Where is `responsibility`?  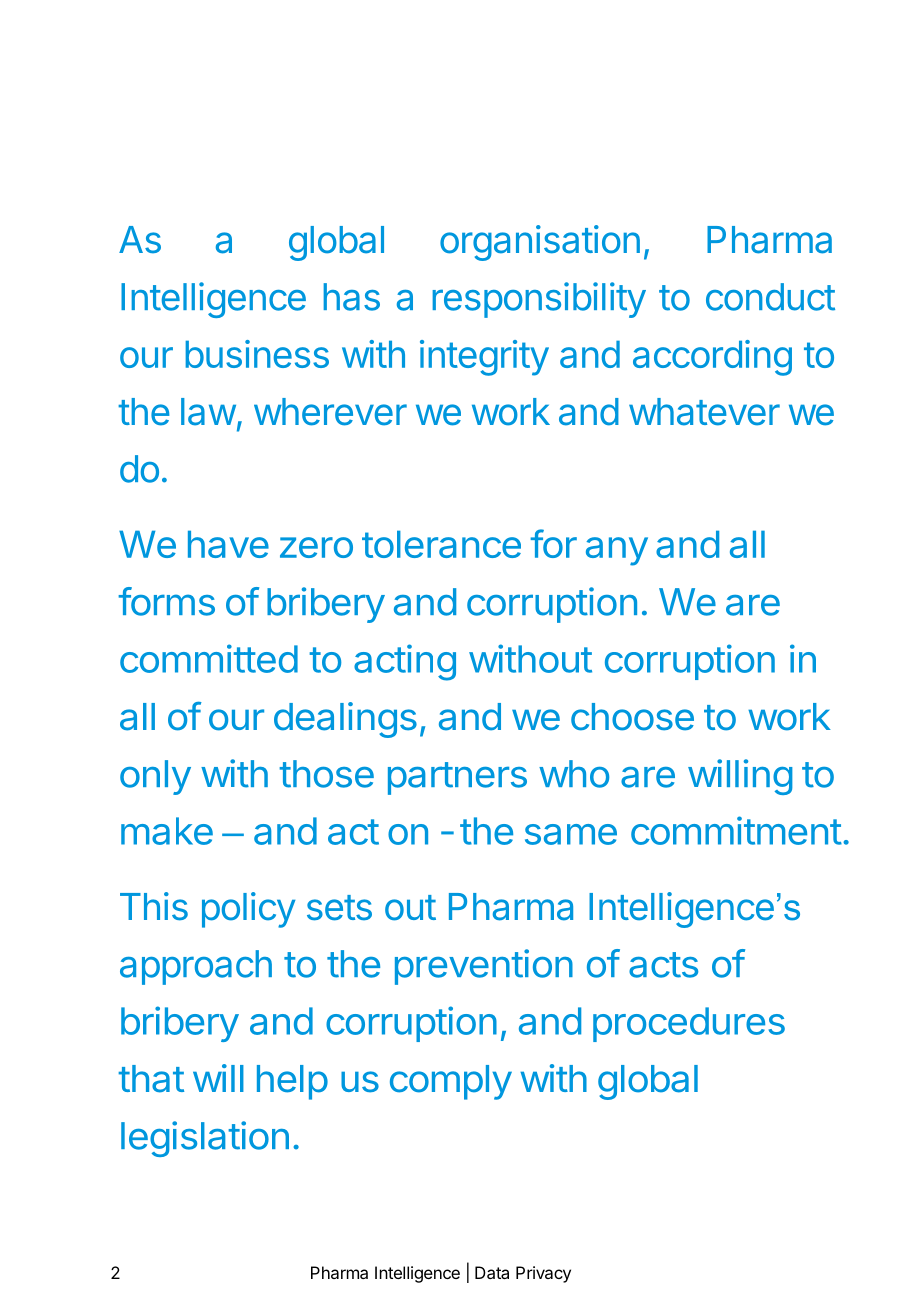
responsibility is located at coordinates (539, 300).
